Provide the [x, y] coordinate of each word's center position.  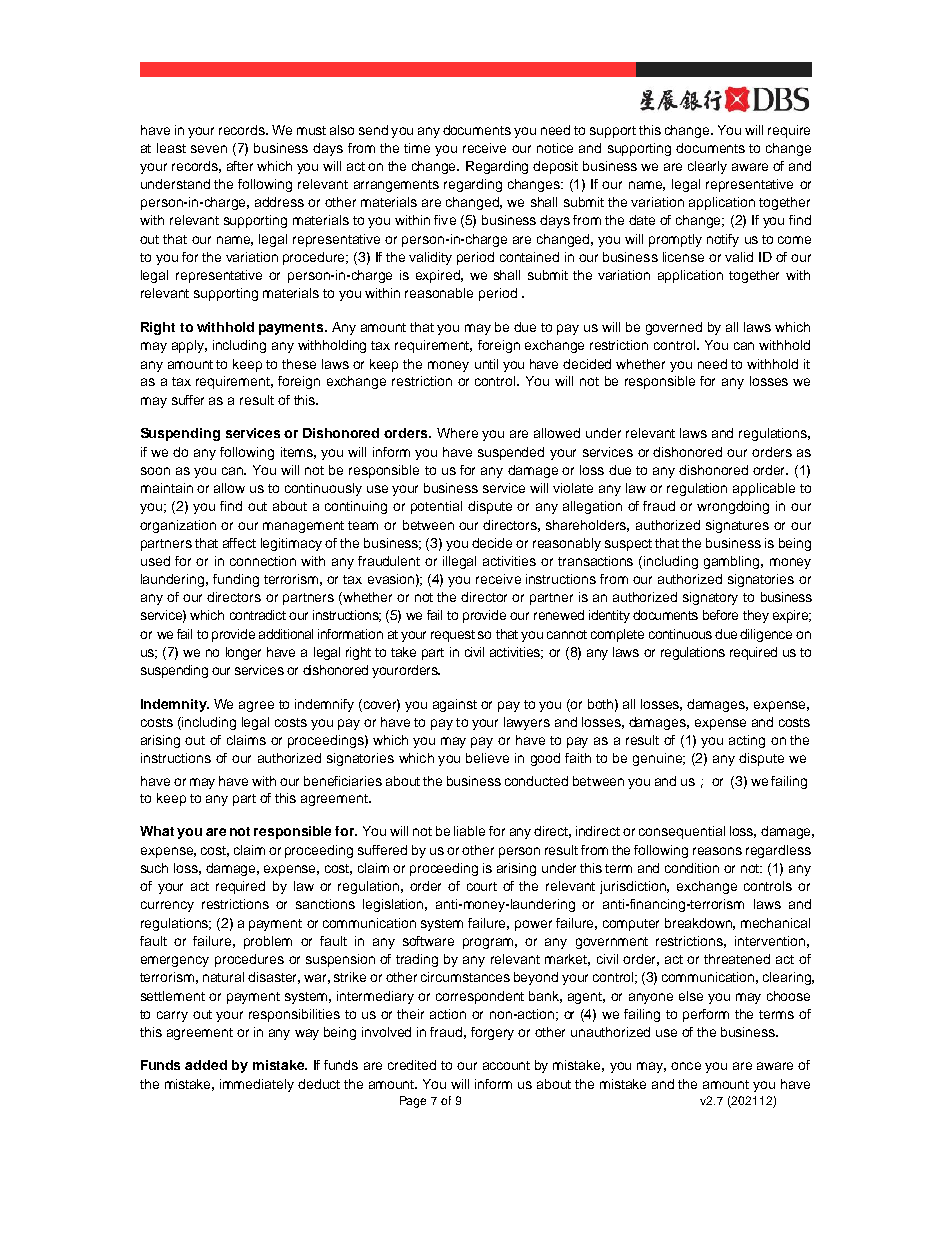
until [486, 364]
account [506, 1065]
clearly [707, 167]
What [157, 831]
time [417, 148]
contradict [258, 615]
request [453, 636]
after [240, 166]
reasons [717, 851]
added [206, 1065]
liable [469, 831]
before [720, 615]
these [299, 364]
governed [674, 328]
